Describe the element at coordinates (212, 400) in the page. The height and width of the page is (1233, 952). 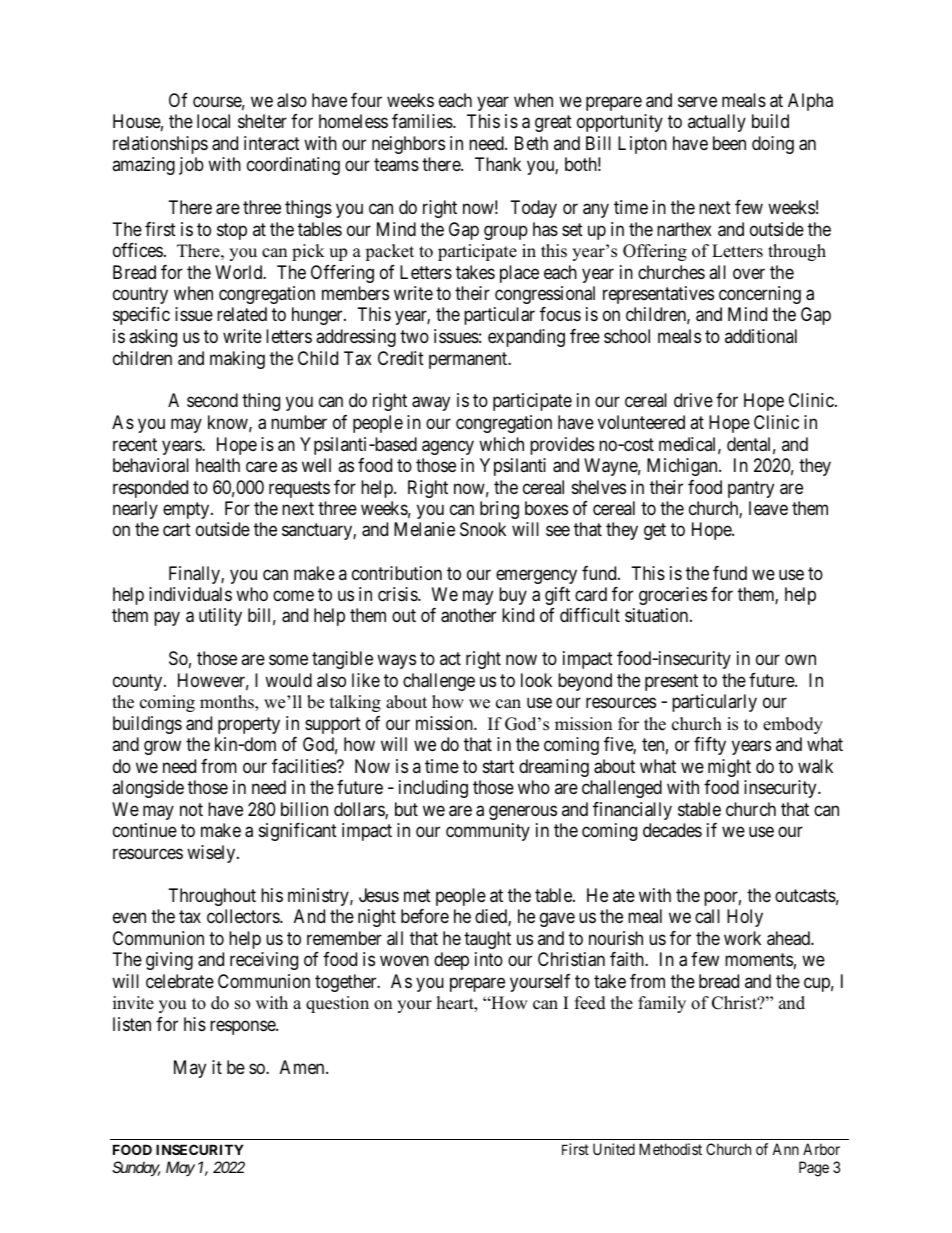
I see `second` at that location.
